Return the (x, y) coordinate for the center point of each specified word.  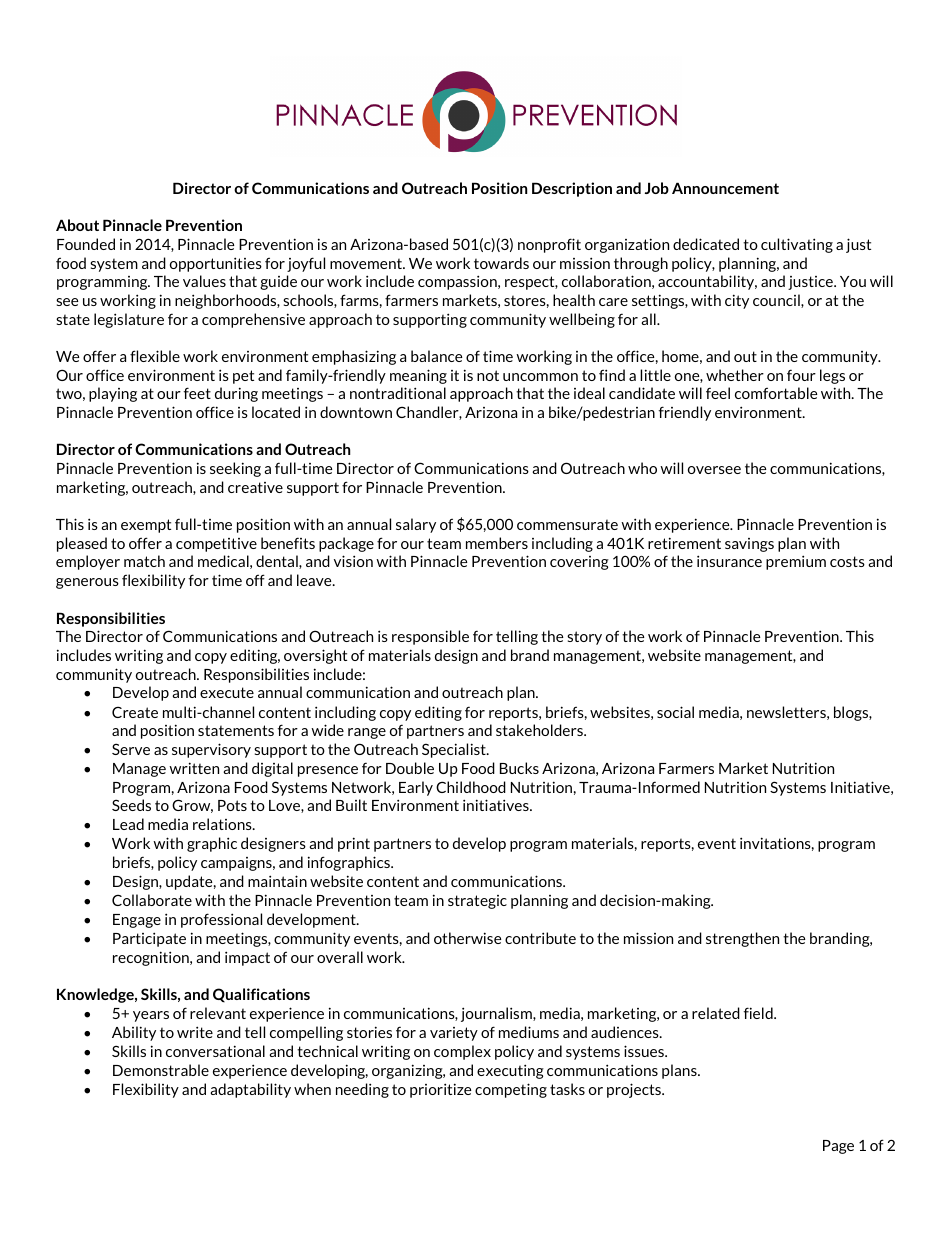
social (675, 712)
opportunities (216, 264)
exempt (146, 526)
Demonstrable (161, 1070)
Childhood (471, 787)
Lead (128, 824)
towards (501, 263)
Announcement (725, 188)
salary (416, 525)
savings (749, 545)
